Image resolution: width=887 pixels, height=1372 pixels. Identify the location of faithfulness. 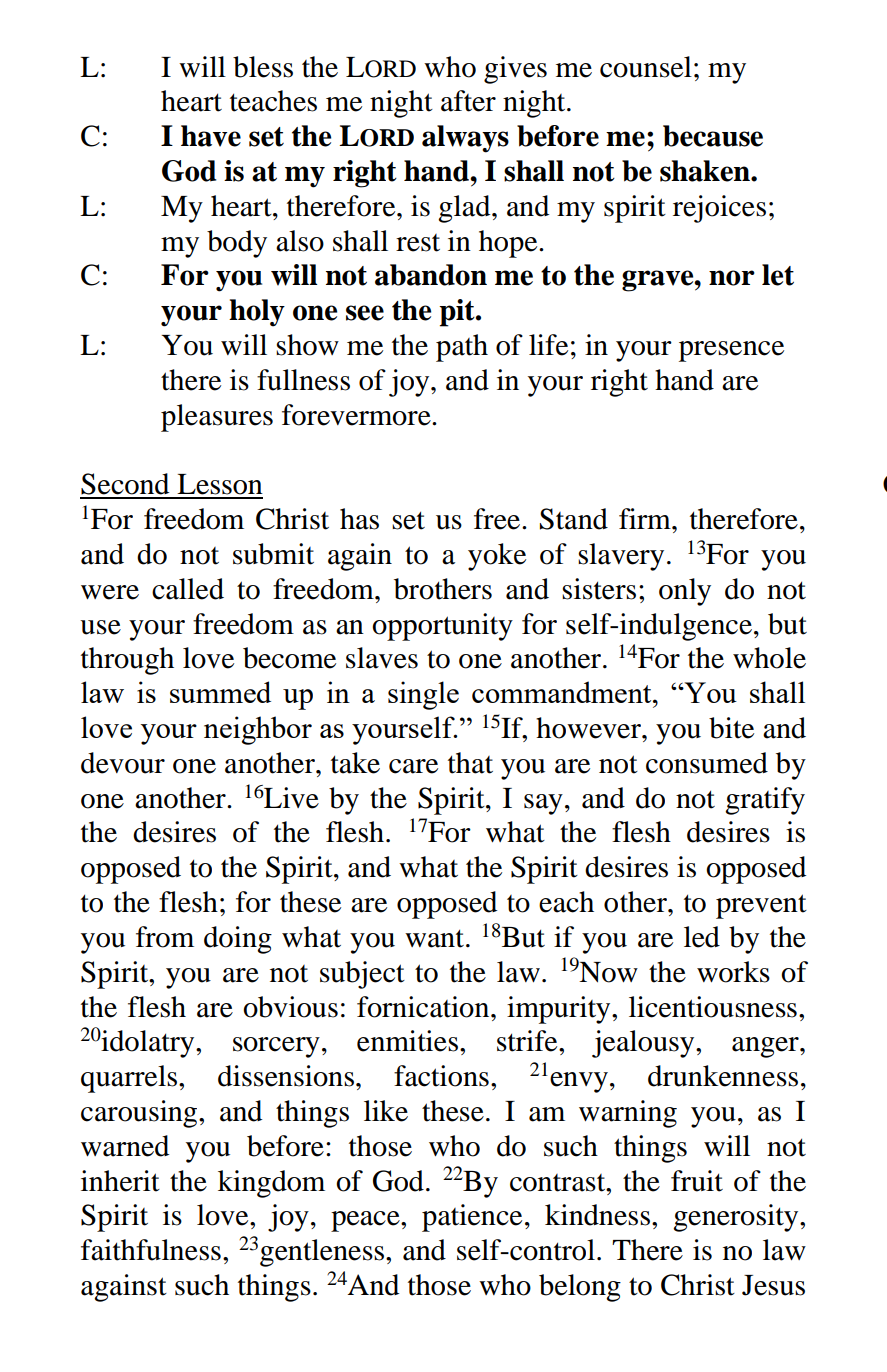
(151, 1250).
